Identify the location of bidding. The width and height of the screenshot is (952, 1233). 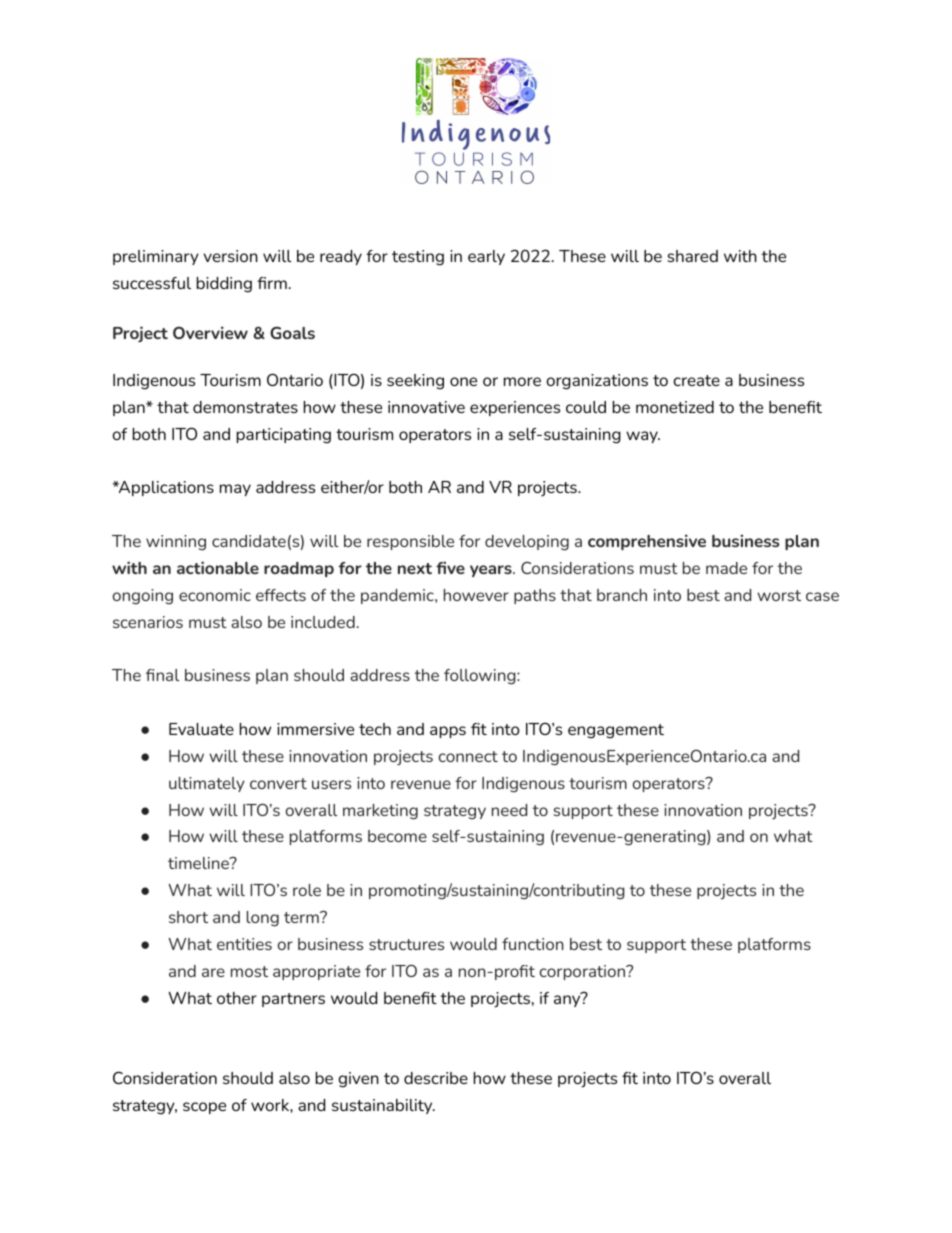
(224, 285).
